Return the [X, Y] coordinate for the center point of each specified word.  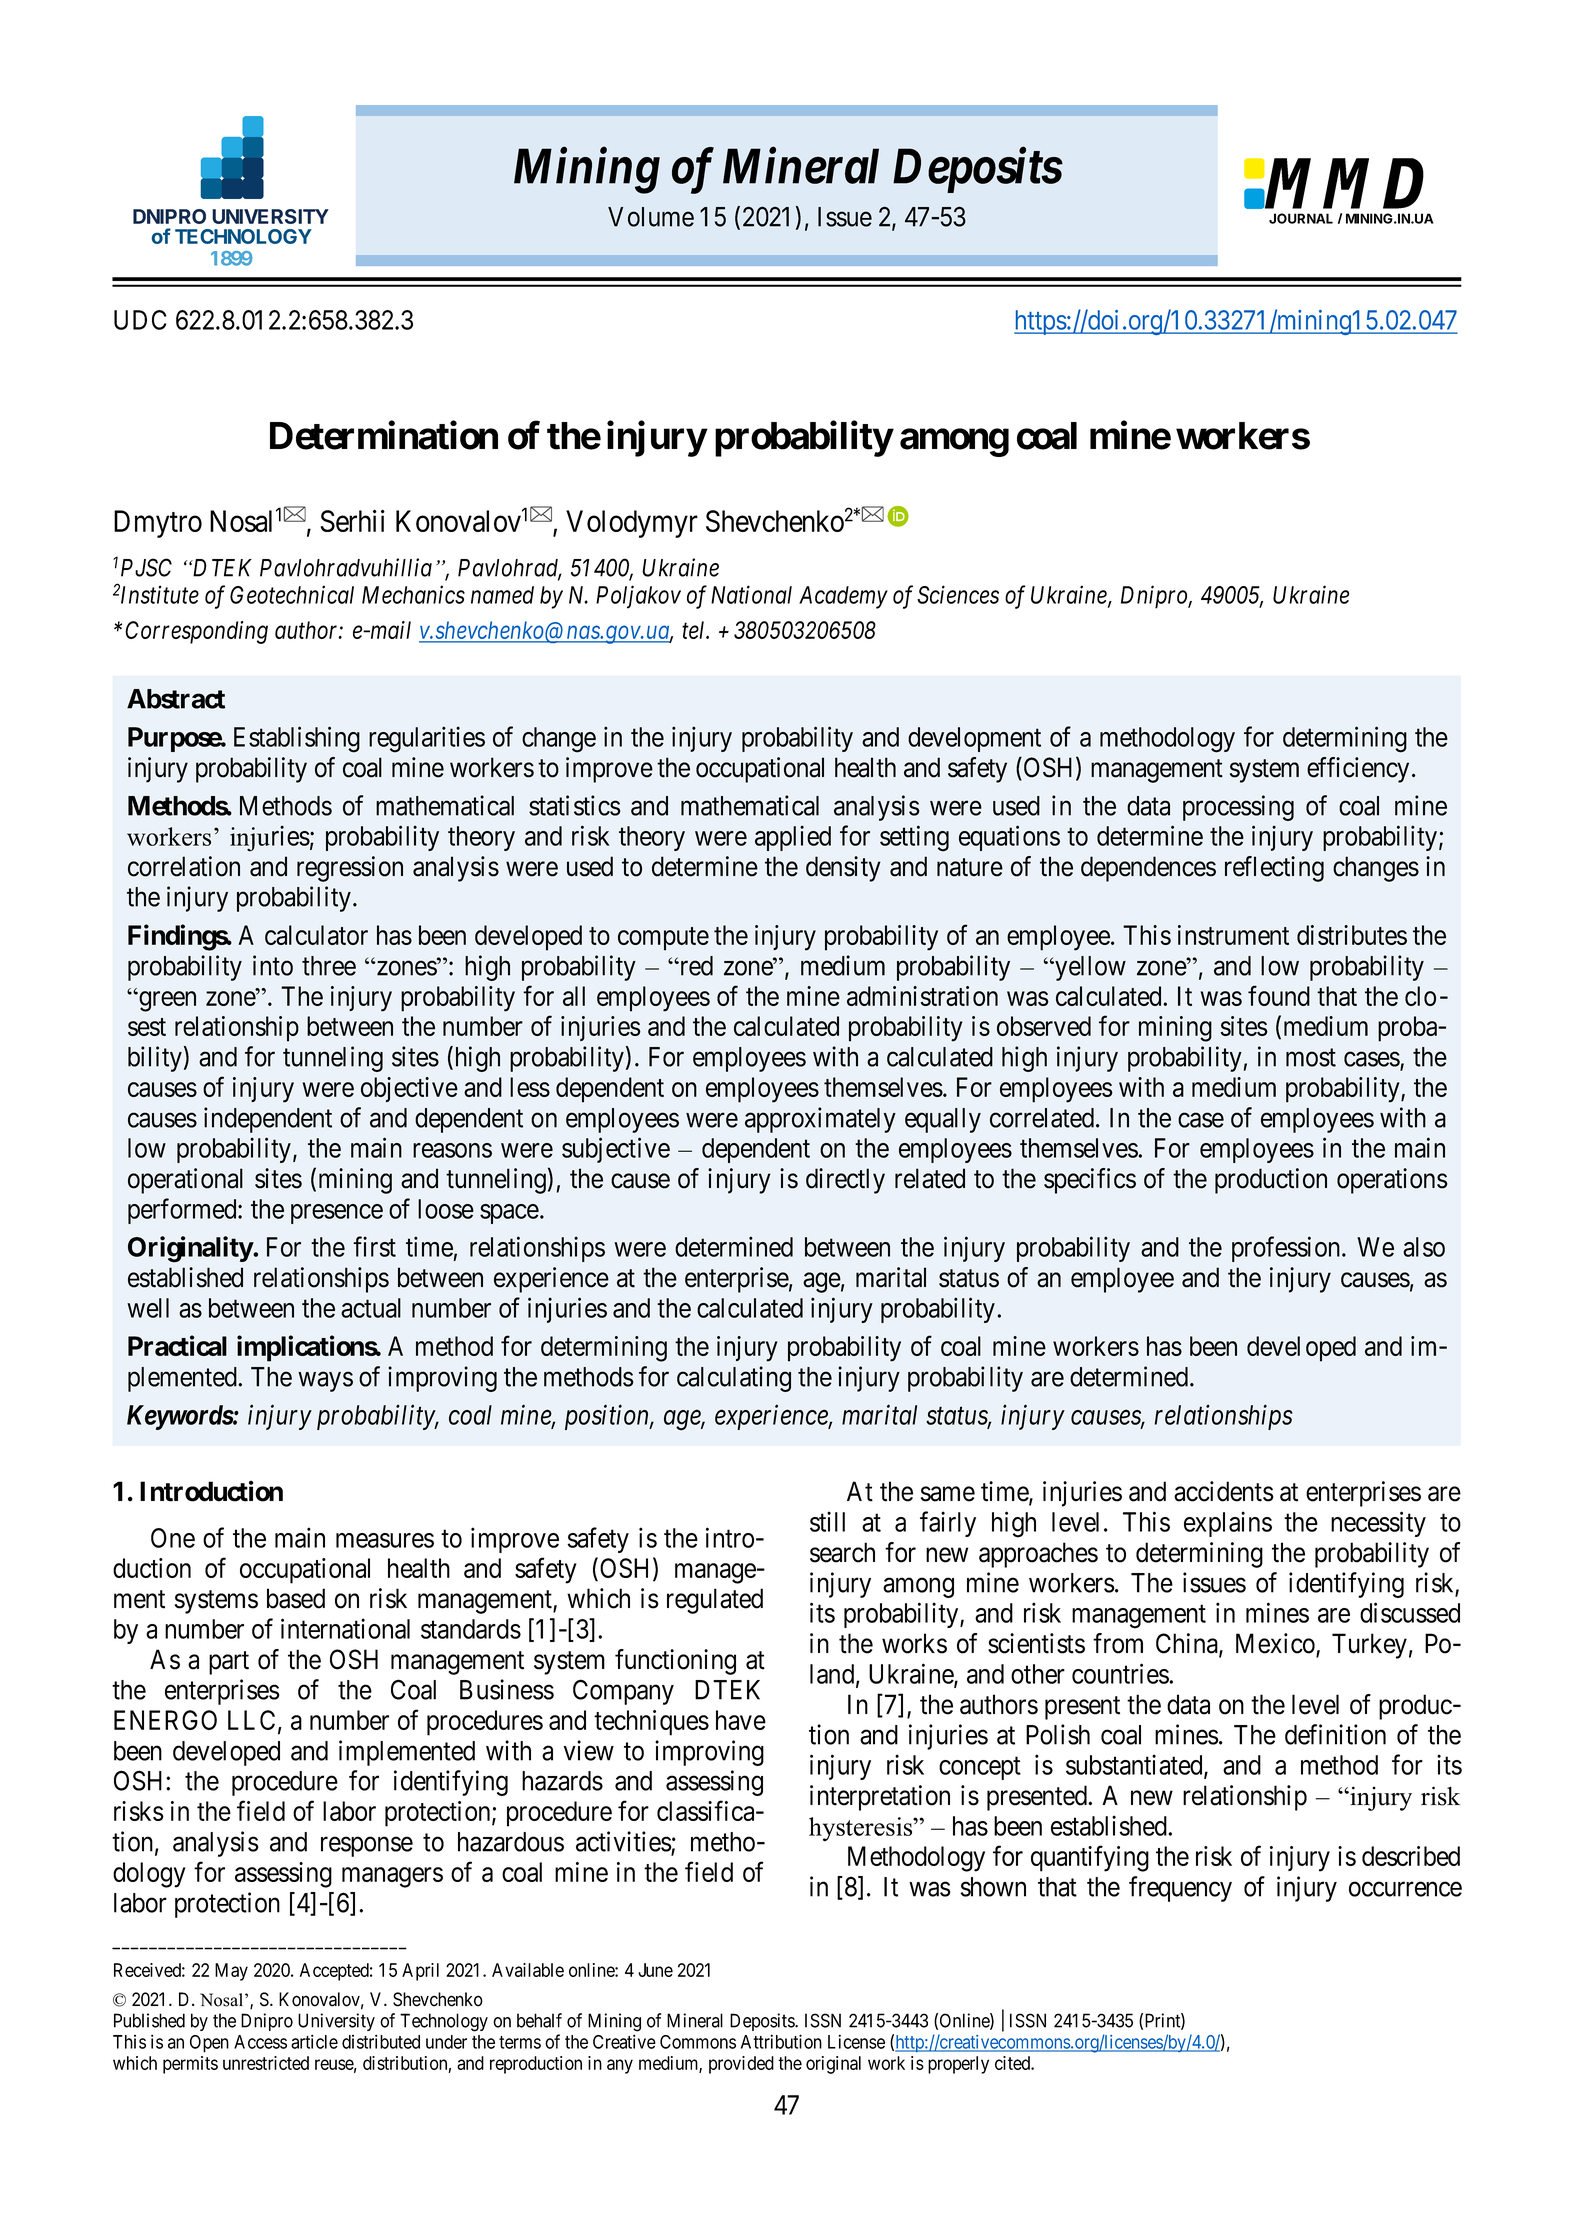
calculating [734, 1379]
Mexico [1276, 1644]
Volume [651, 217]
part [229, 1663]
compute [663, 939]
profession [1287, 1249]
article [314, 2041]
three [329, 966]
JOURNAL [1301, 218]
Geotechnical [292, 594]
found [1279, 995]
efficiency [1358, 770]
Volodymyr [632, 524]
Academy [843, 597]
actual [371, 1308]
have [741, 1720]
